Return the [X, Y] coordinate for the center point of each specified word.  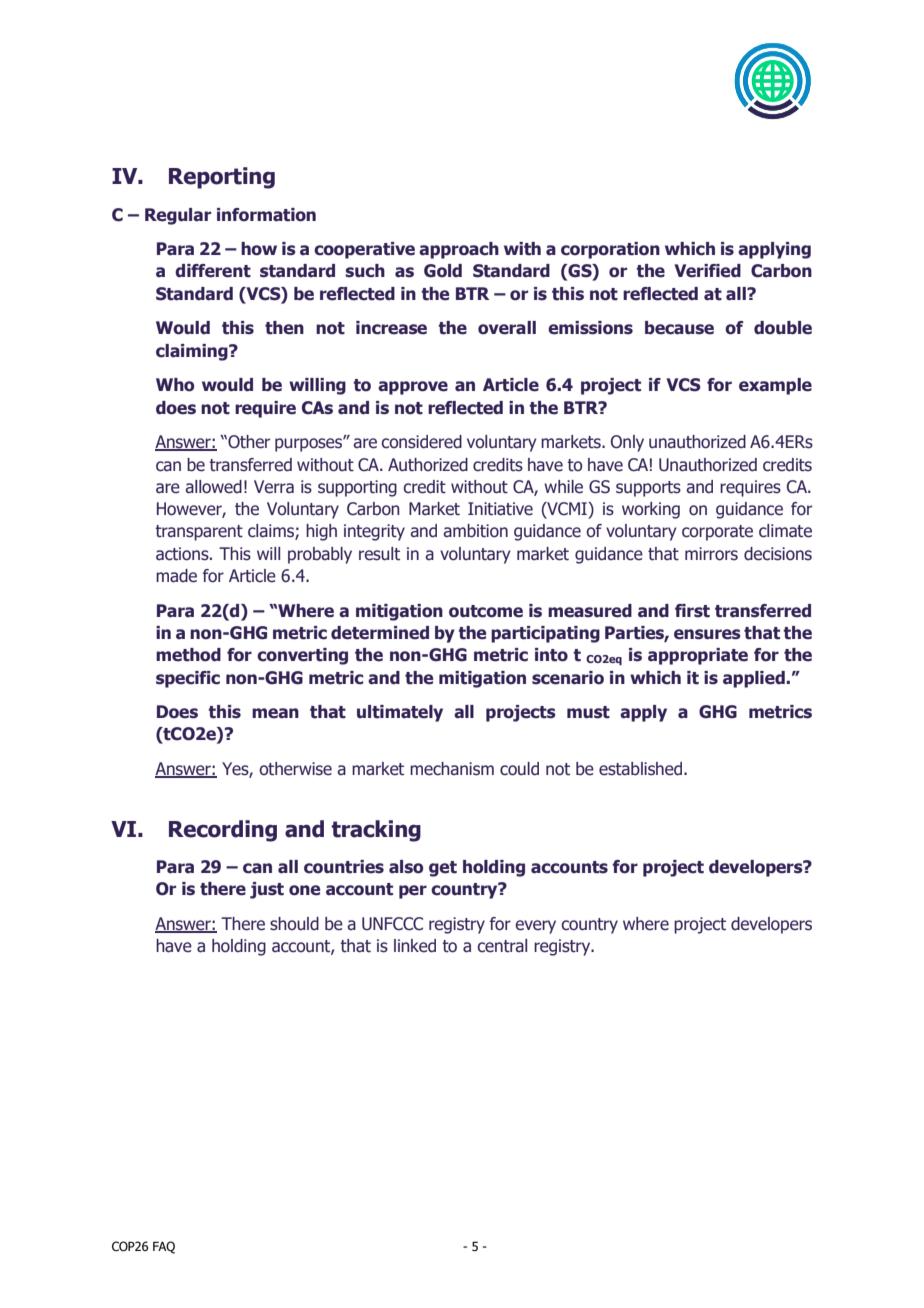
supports [648, 489]
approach [459, 250]
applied [755, 679]
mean [275, 713]
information [266, 215]
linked [415, 946]
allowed [213, 487]
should [294, 924]
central [502, 946]
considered [421, 442]
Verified [707, 271]
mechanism [452, 769]
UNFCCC [392, 924]
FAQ [164, 1247]
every [535, 927]
